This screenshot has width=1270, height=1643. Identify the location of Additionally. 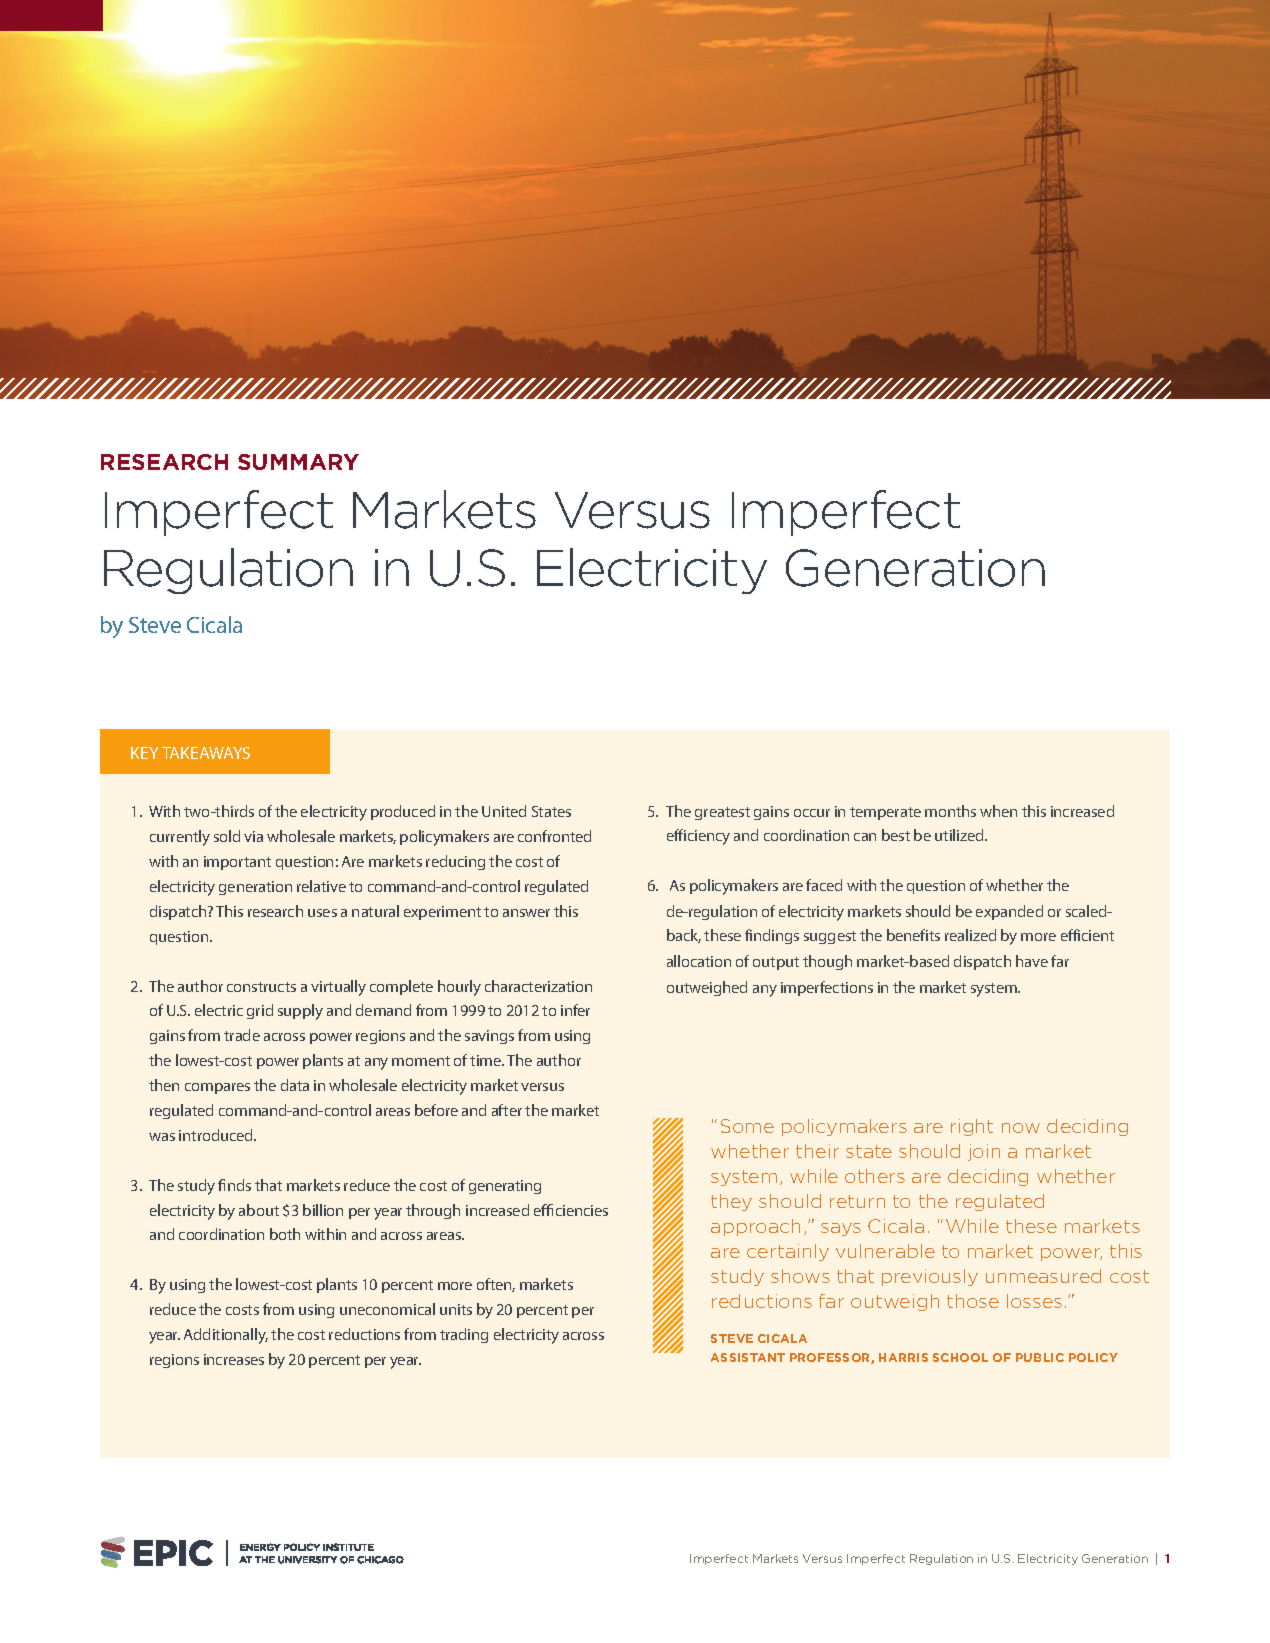
(226, 1336).
